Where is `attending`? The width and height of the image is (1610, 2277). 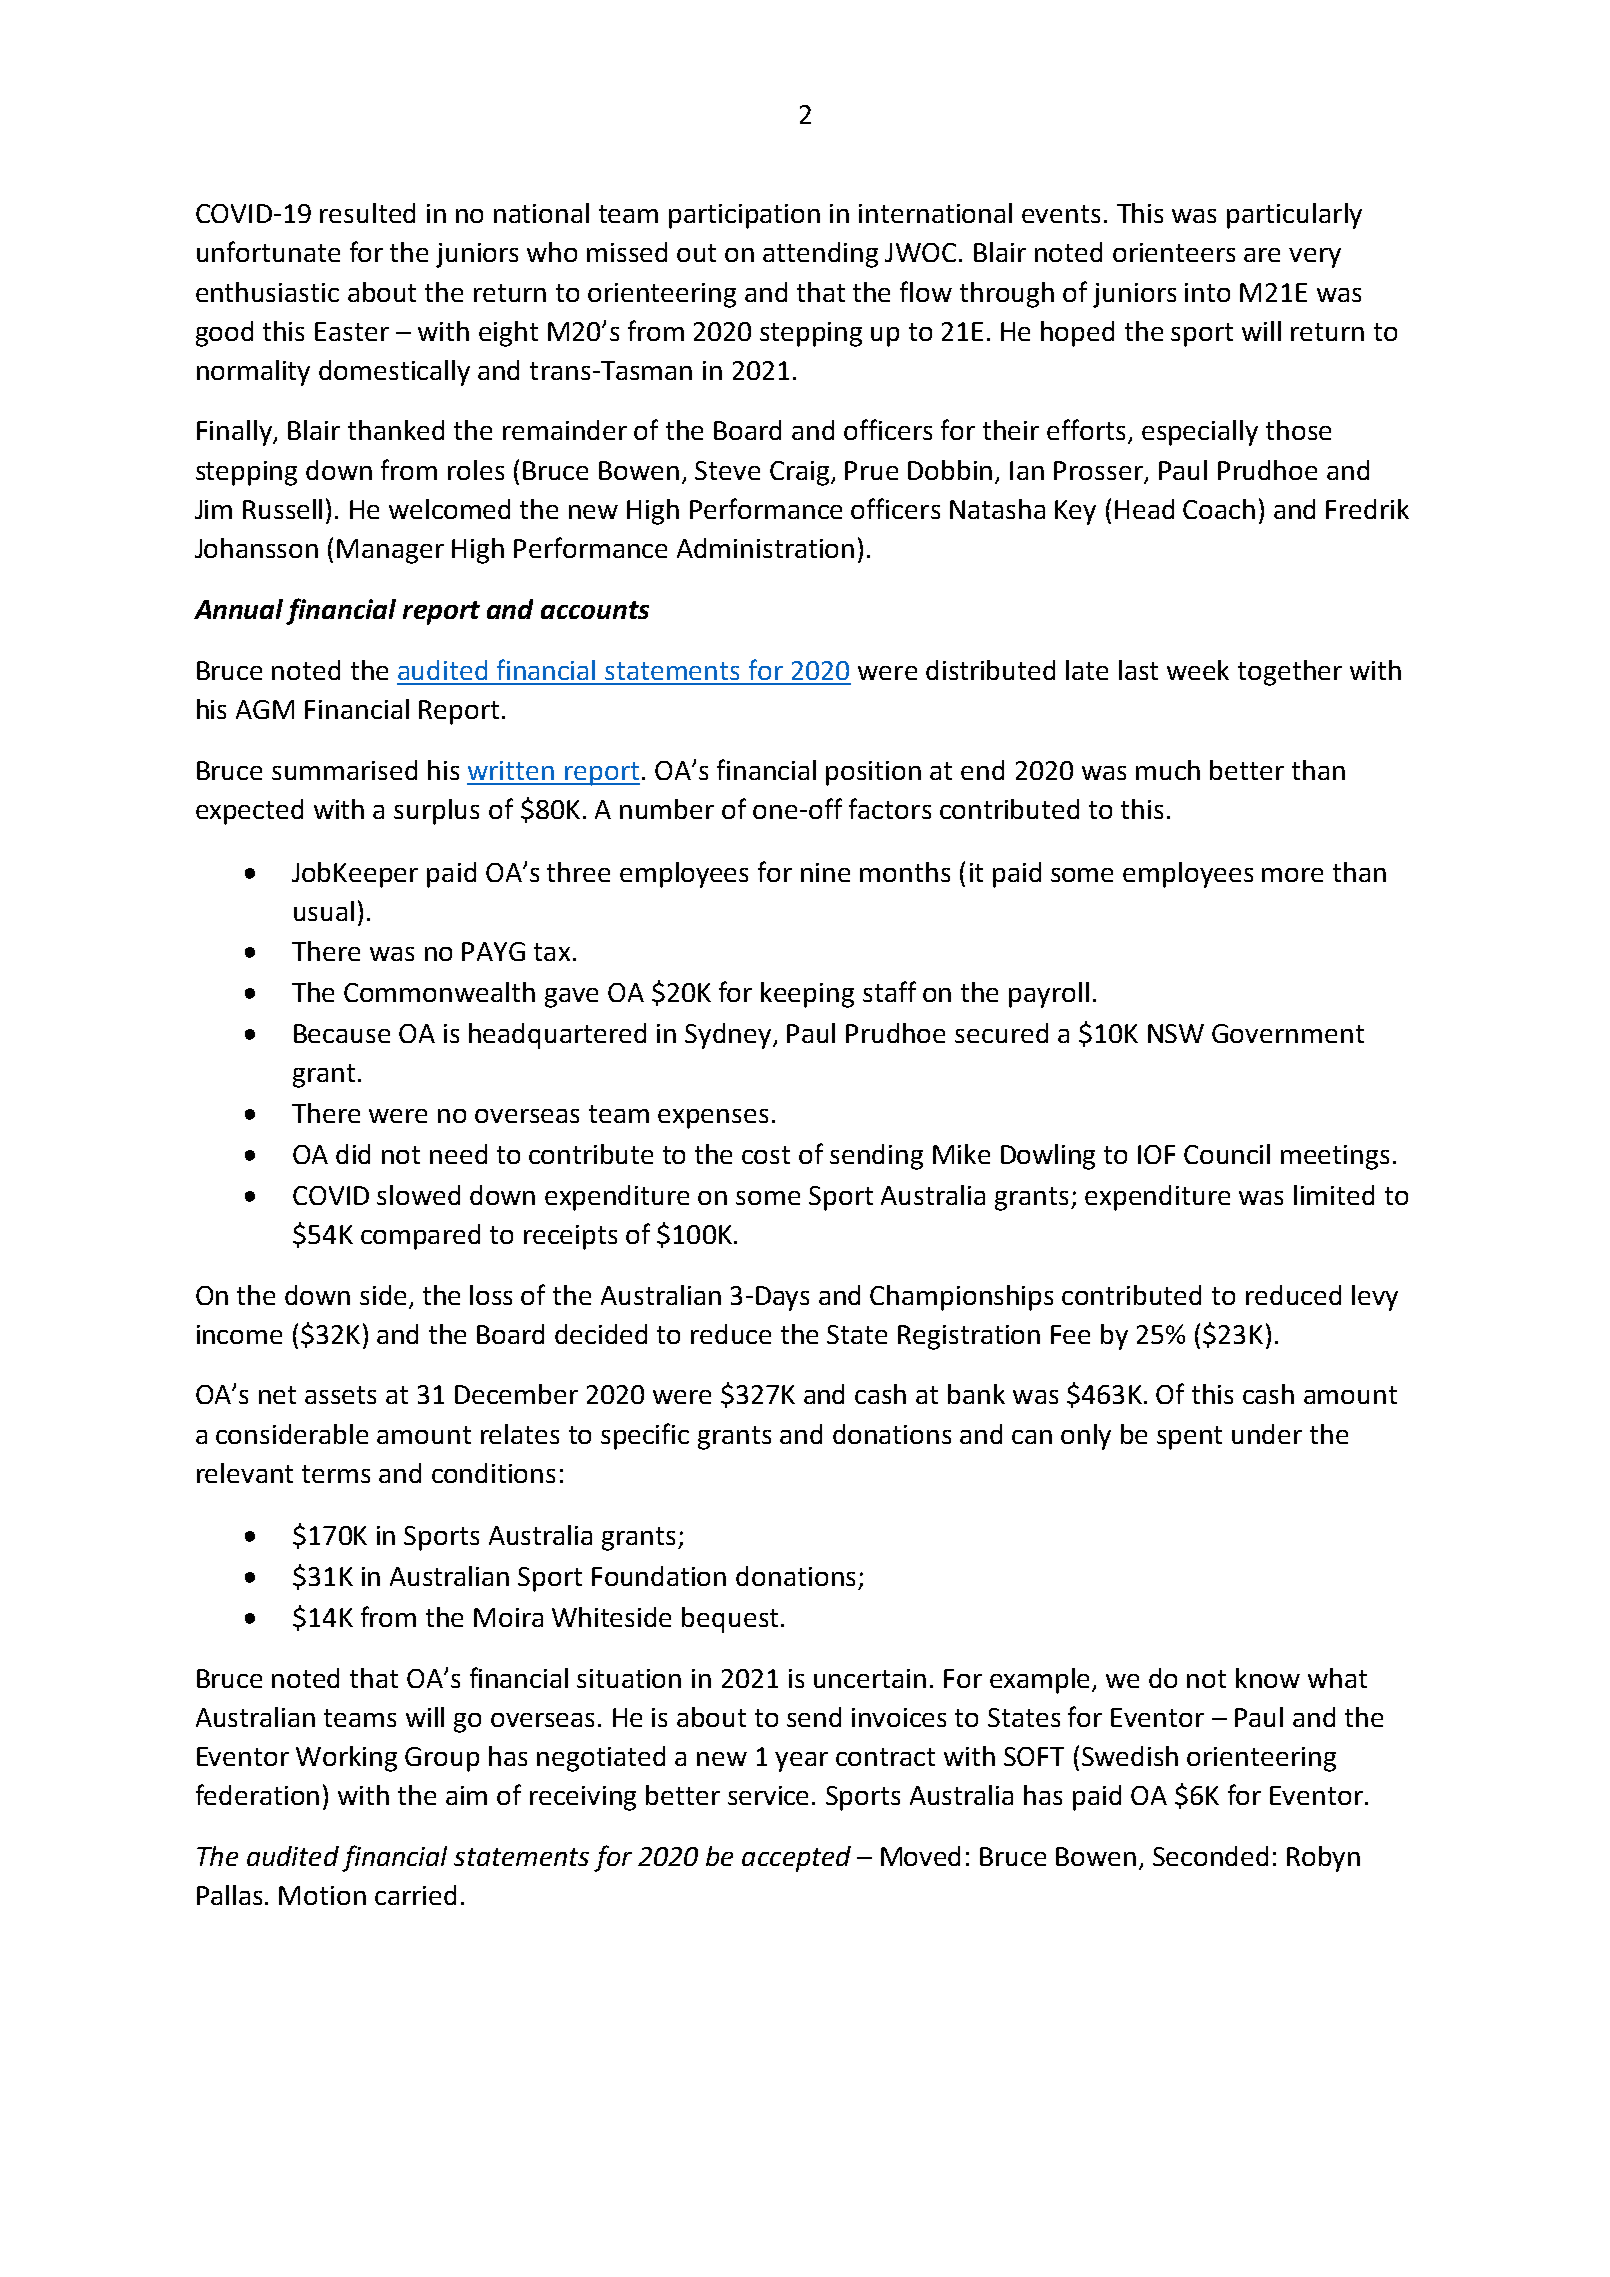
attending is located at coordinates (820, 255).
